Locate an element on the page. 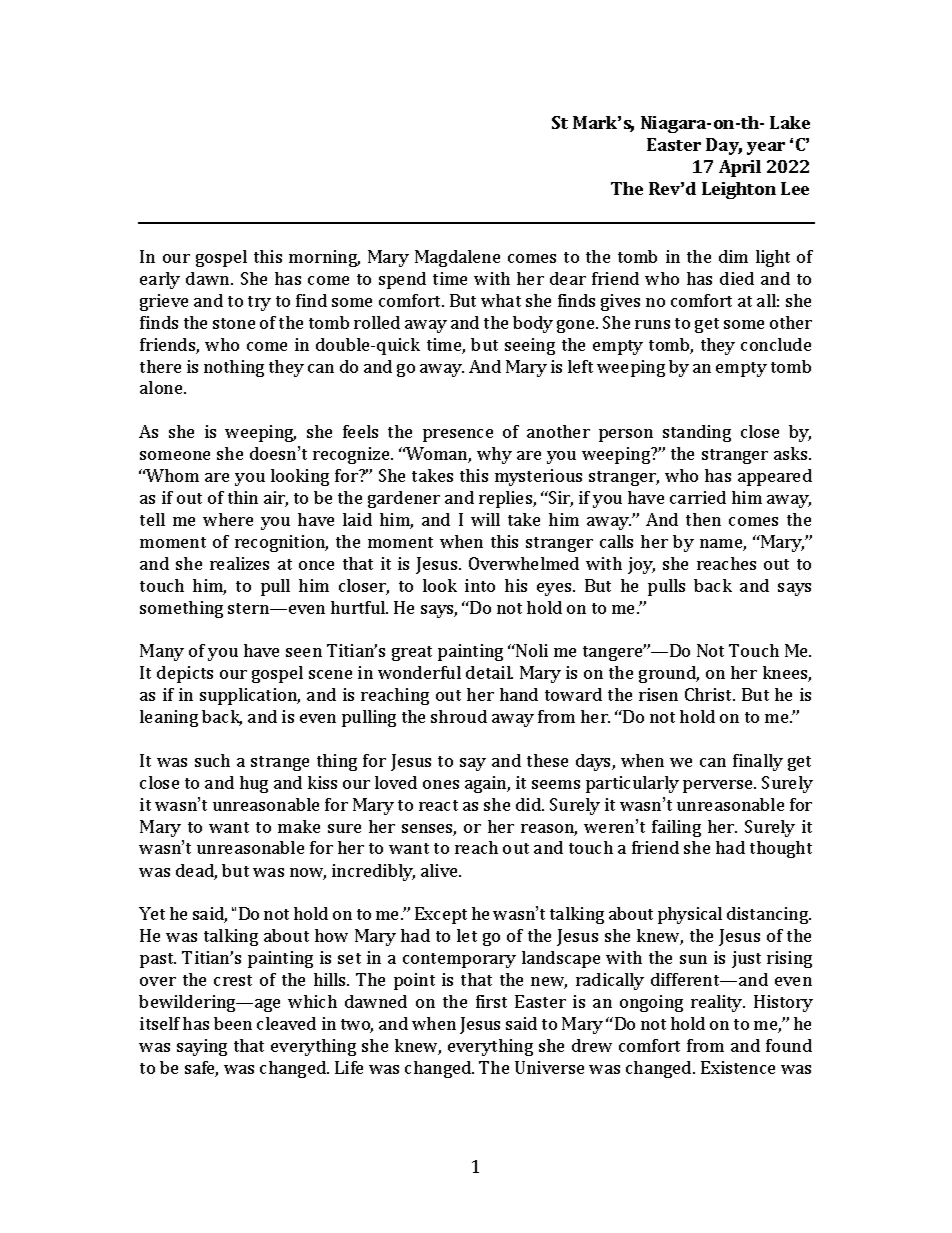  morning is located at coordinates (324, 258).
